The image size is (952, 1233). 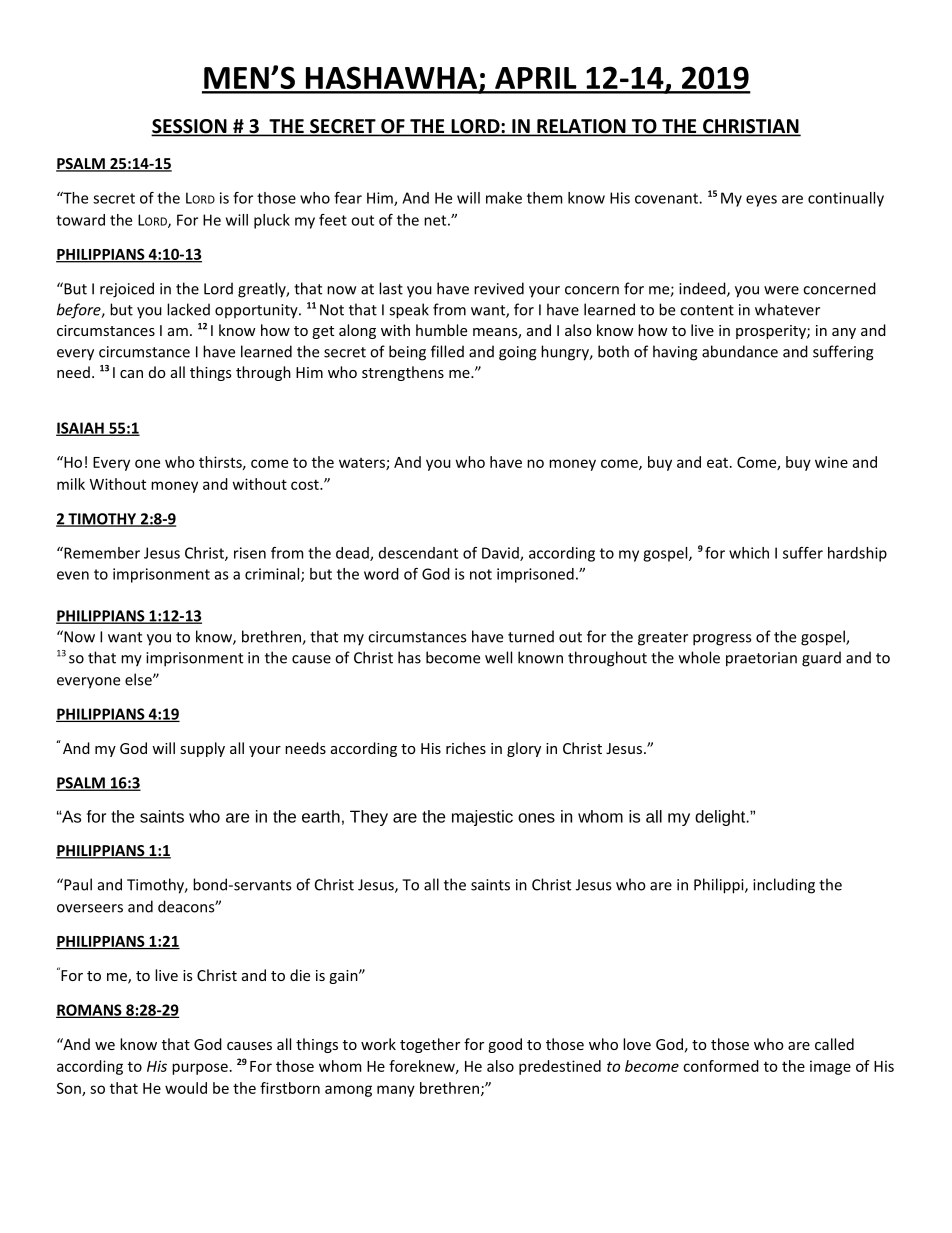 What do you see at coordinates (531, 636) in the screenshot?
I see `turned` at bounding box center [531, 636].
